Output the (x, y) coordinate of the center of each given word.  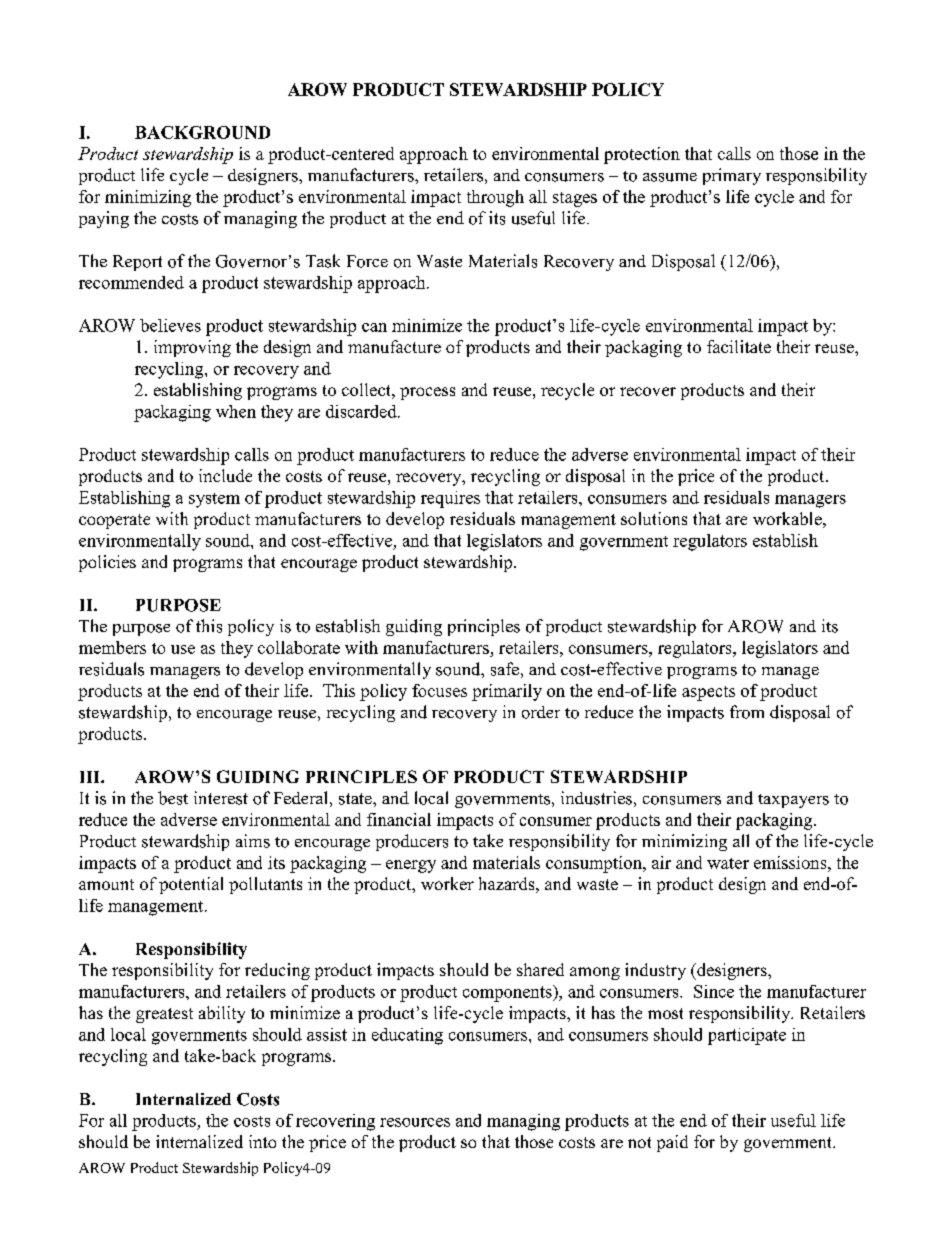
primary (732, 176)
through (495, 198)
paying (104, 219)
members (112, 647)
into (262, 1141)
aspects (708, 693)
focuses (439, 690)
